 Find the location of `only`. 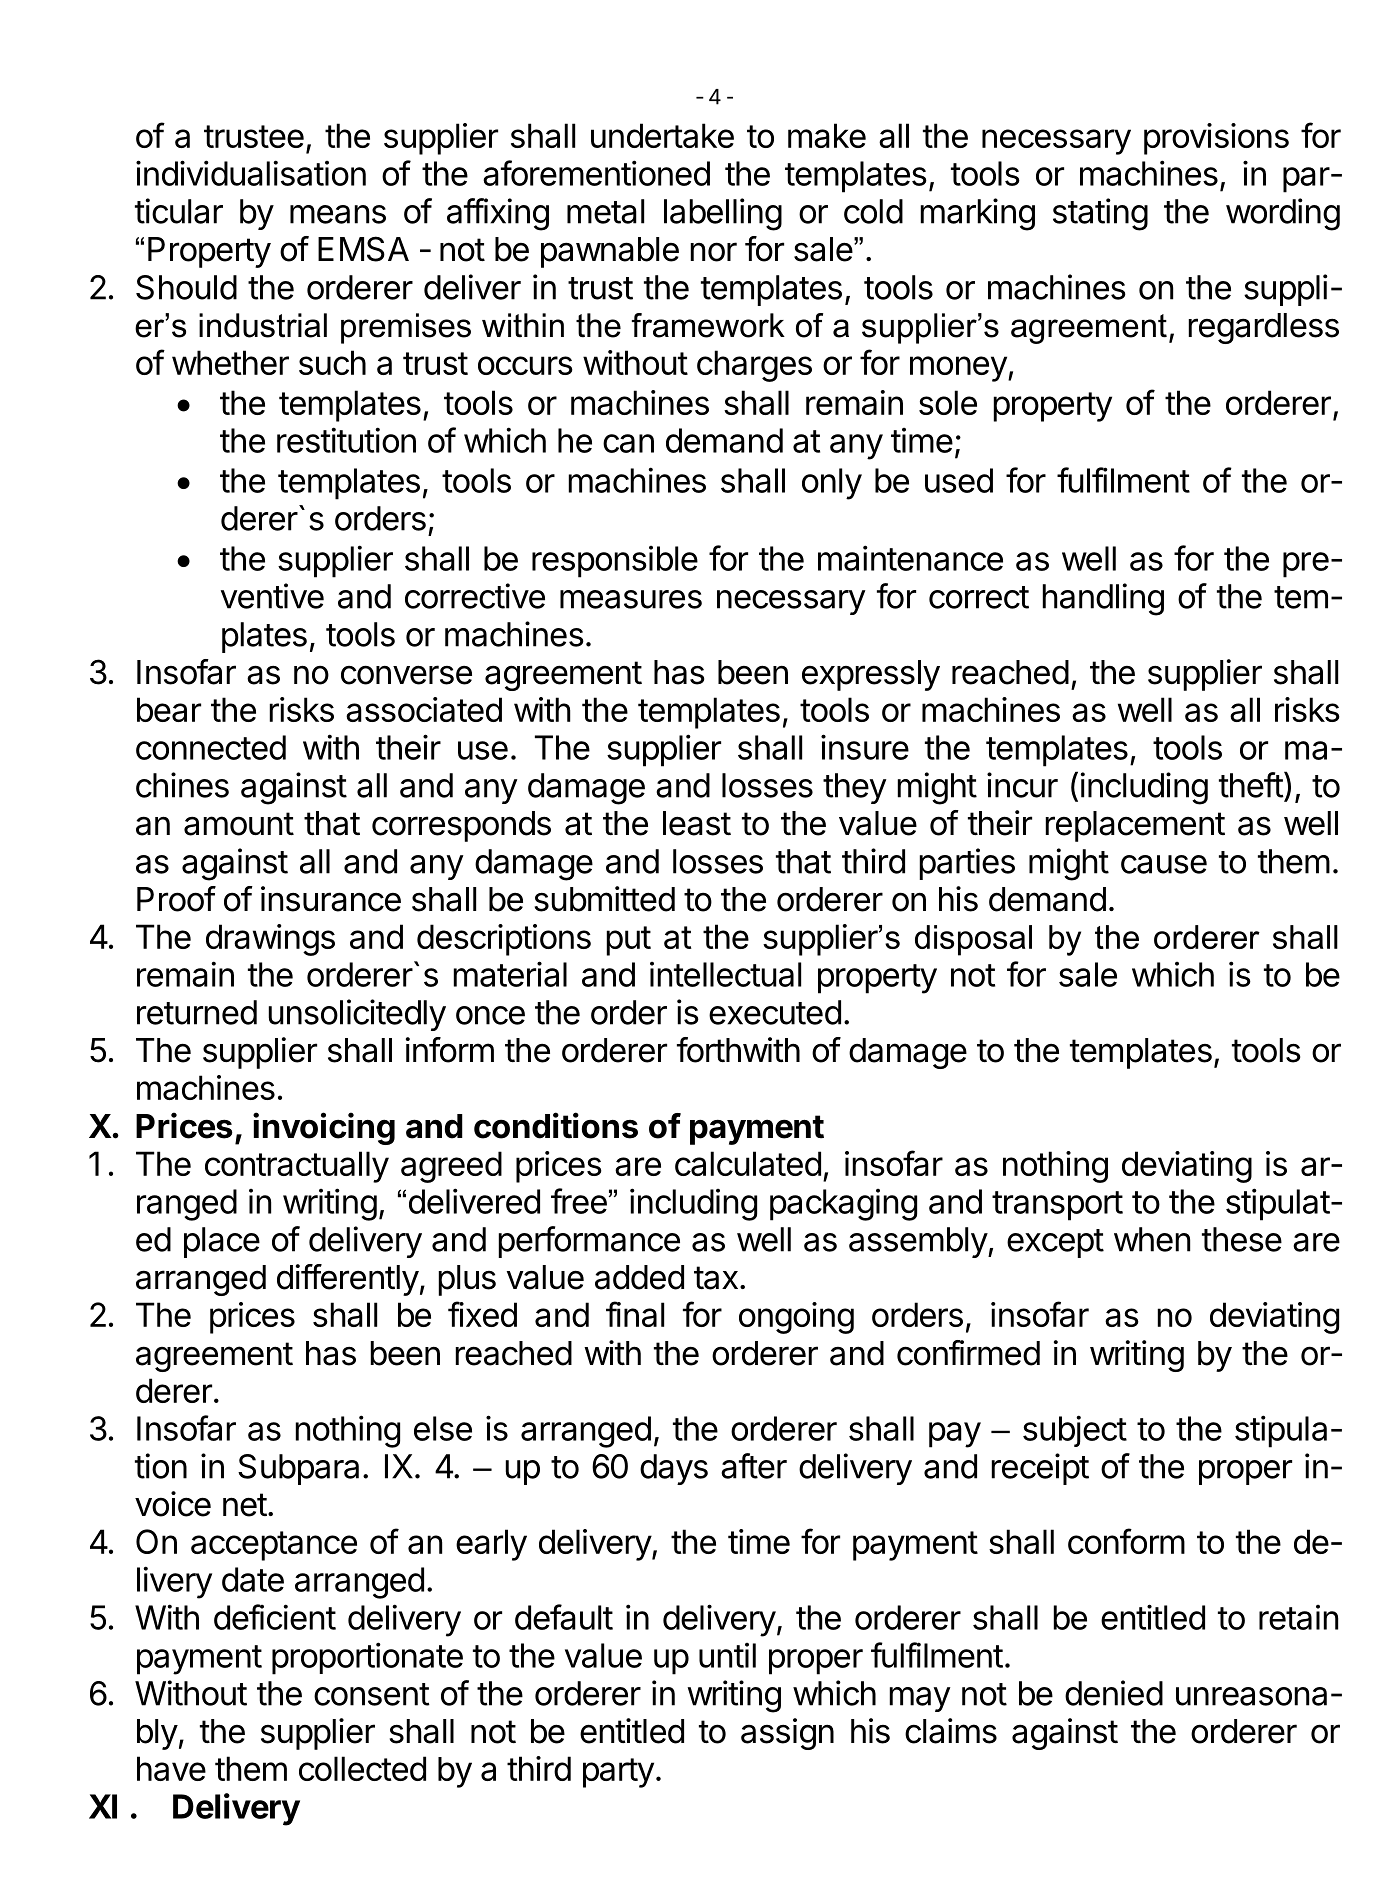

only is located at coordinates (832, 484).
